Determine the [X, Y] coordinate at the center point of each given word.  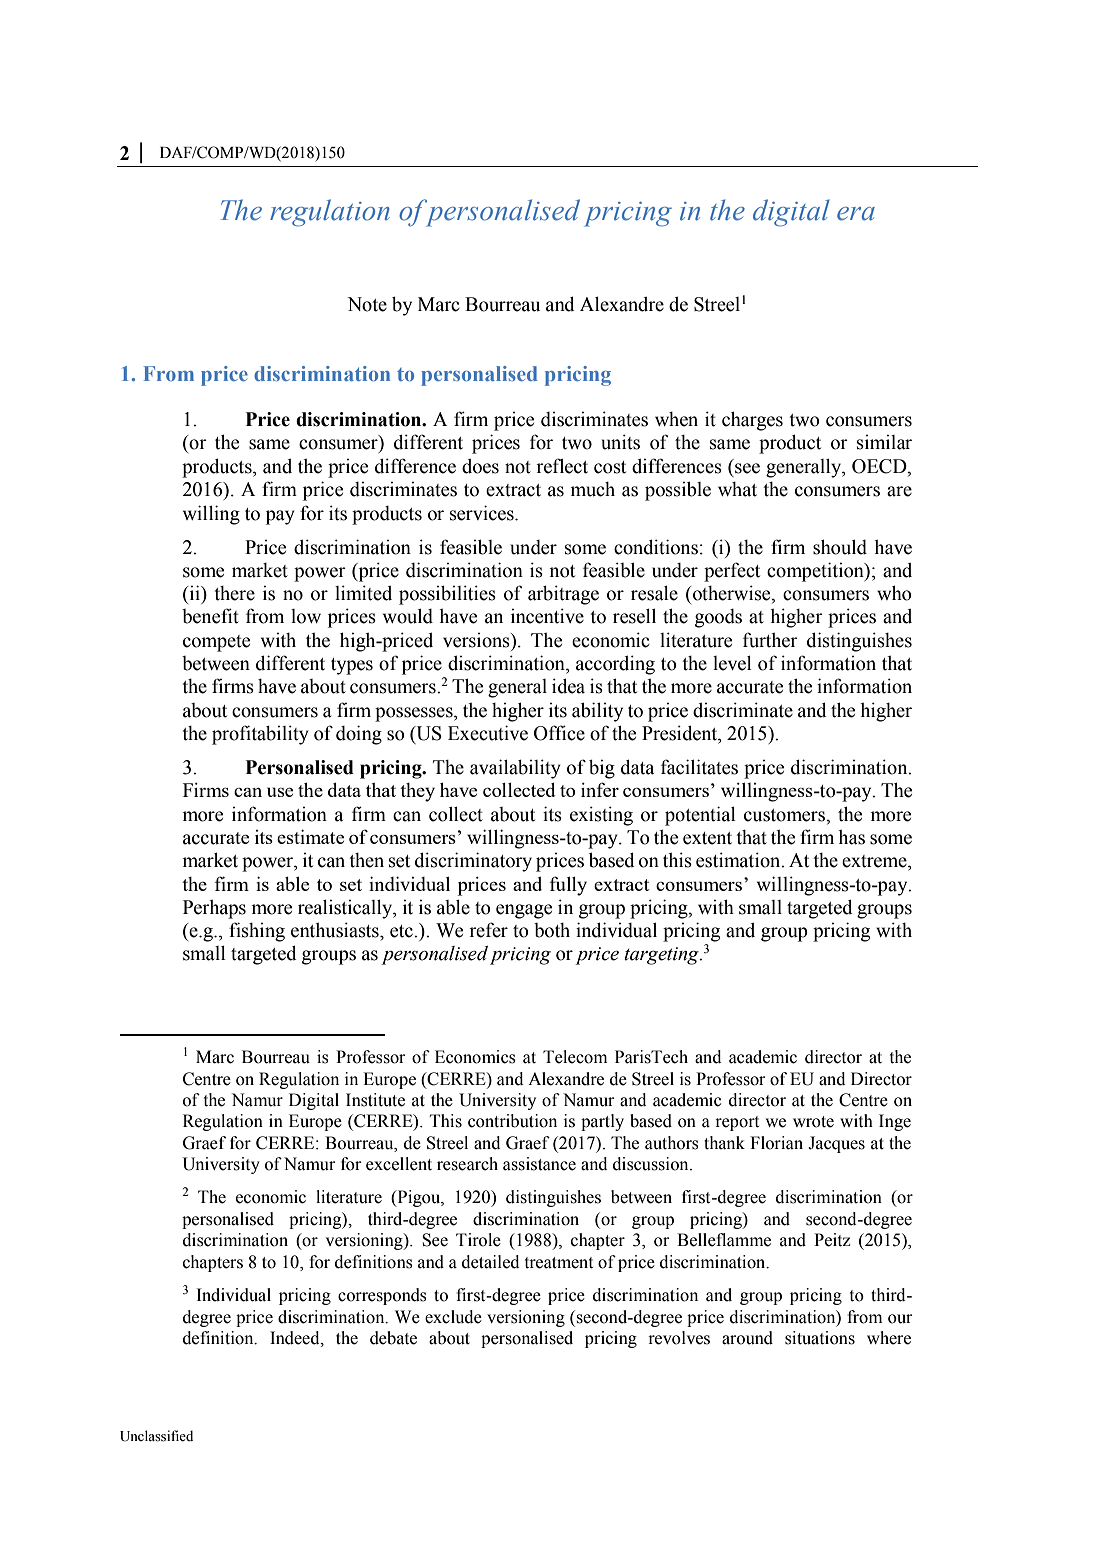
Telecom [575, 1057]
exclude [453, 1317]
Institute [375, 1100]
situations [820, 1338]
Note [367, 304]
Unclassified [156, 1436]
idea [568, 686]
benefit [210, 616]
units [620, 442]
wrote [813, 1122]
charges [752, 421]
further [770, 640]
